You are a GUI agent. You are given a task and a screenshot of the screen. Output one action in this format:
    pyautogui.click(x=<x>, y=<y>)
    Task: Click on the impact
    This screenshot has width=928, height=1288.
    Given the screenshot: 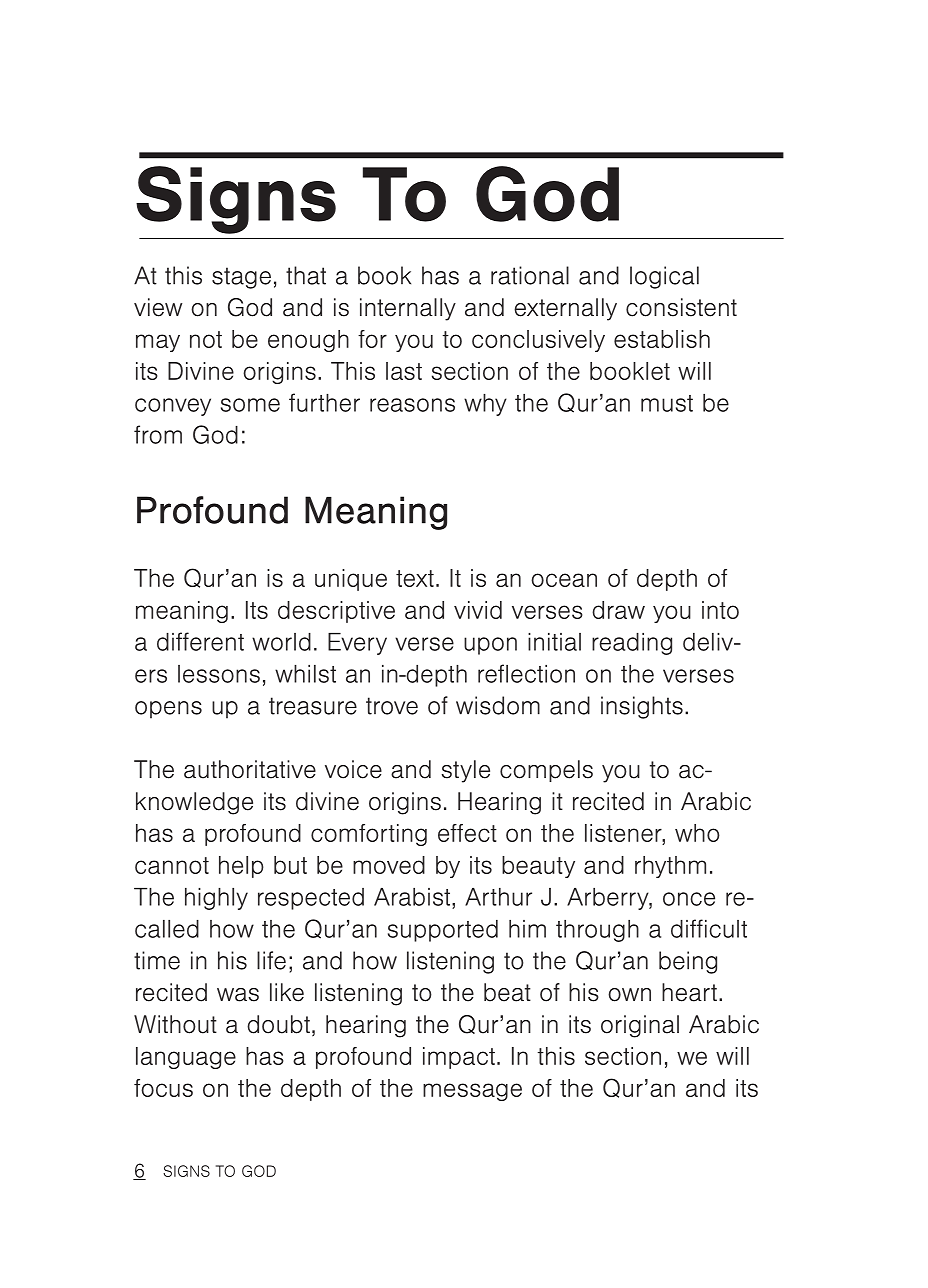 What is the action you would take?
    pyautogui.click(x=459, y=1058)
